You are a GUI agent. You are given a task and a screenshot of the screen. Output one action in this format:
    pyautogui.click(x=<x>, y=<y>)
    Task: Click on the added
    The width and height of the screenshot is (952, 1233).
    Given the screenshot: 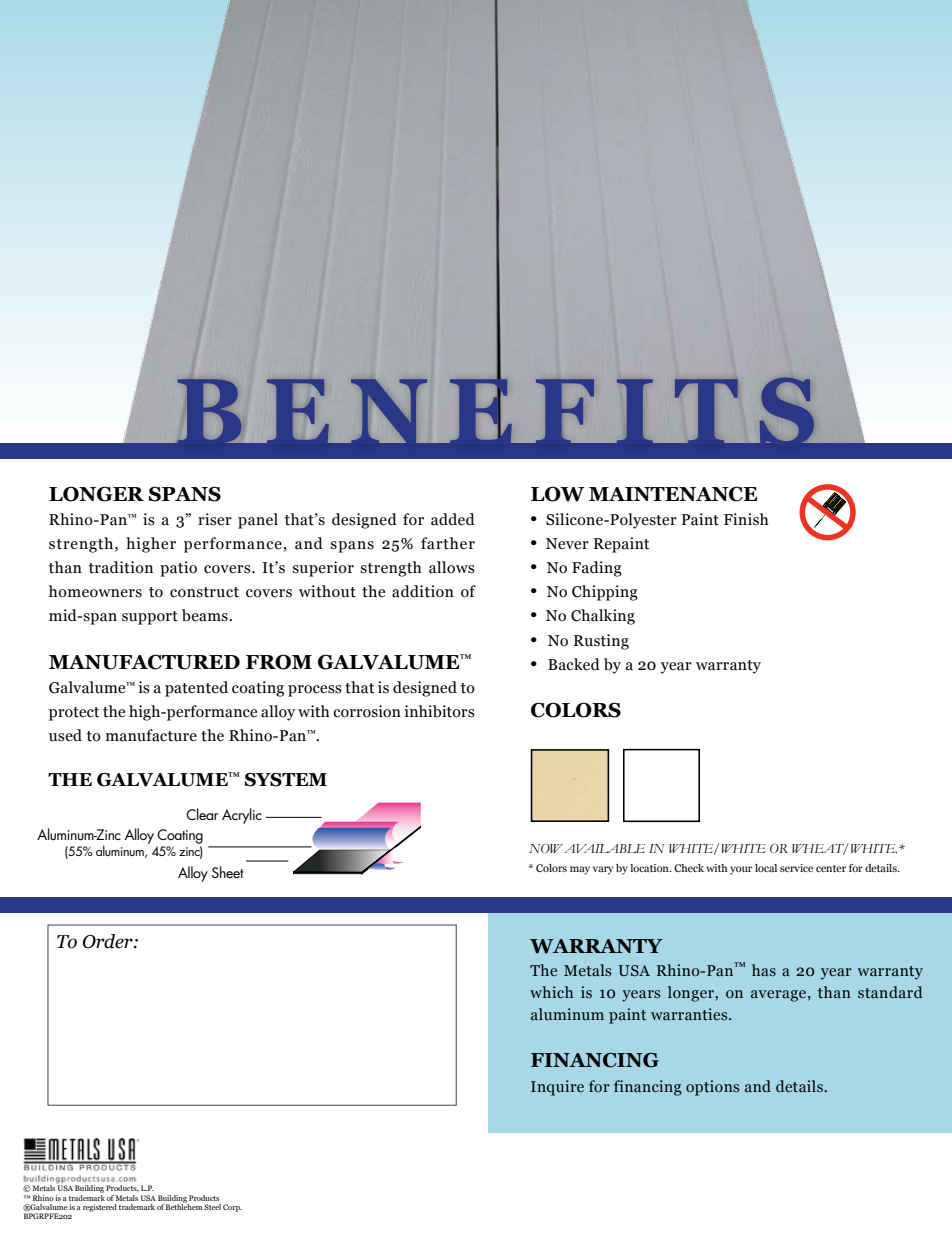 What is the action you would take?
    pyautogui.click(x=453, y=519)
